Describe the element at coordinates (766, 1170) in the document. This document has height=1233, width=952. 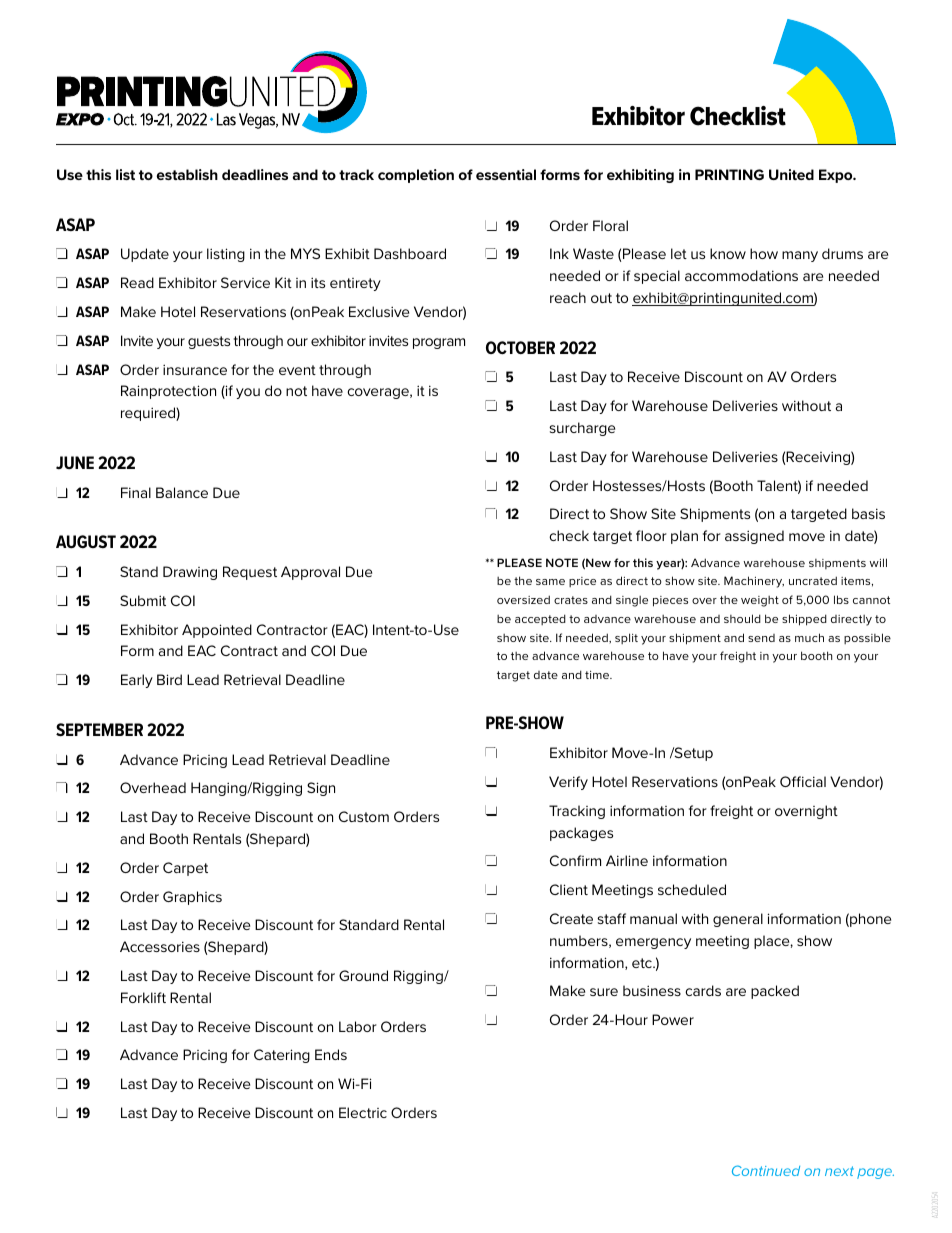
I see `Continued` at that location.
